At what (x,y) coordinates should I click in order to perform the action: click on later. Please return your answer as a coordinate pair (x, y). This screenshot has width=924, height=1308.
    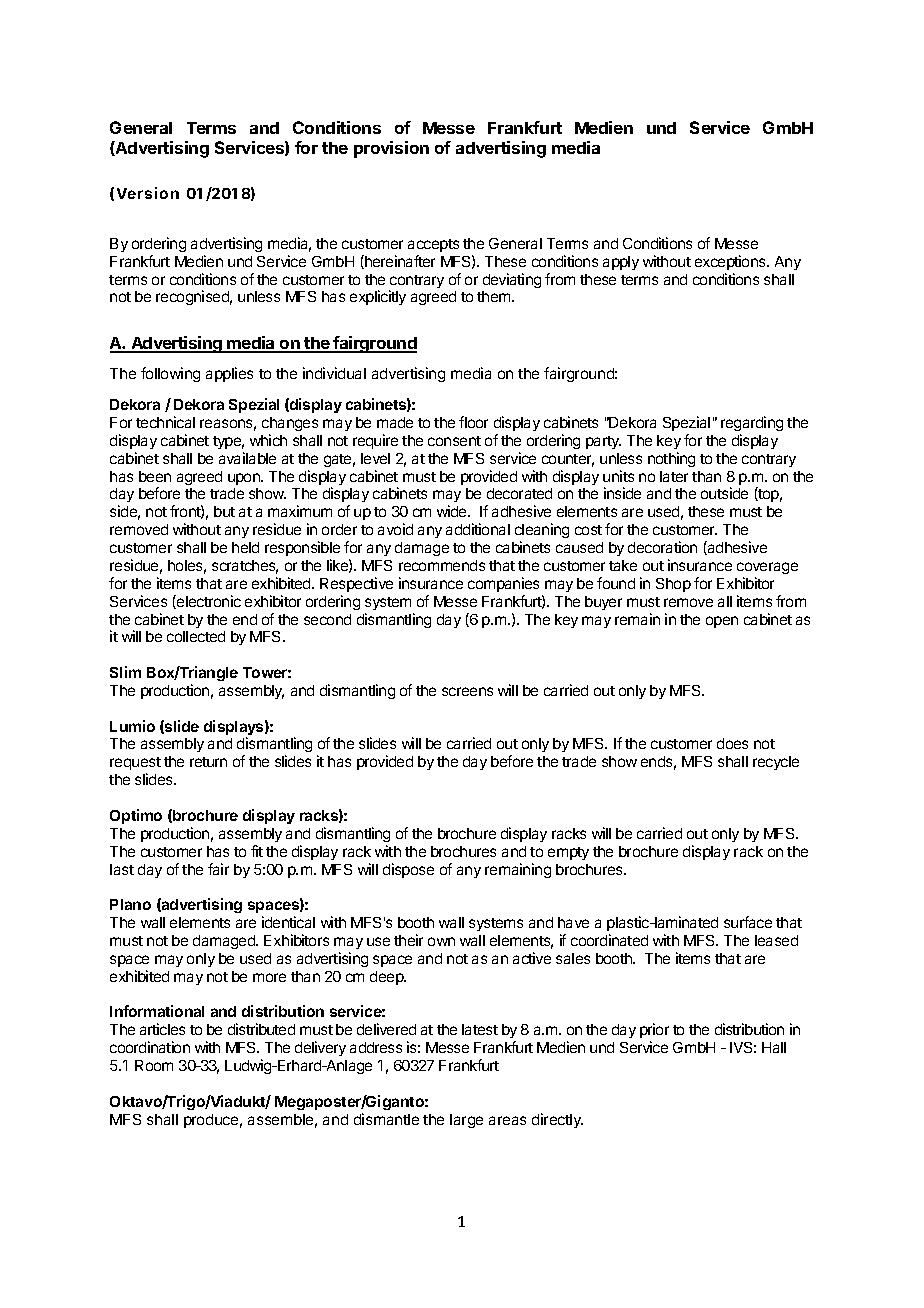
    Looking at the image, I should click on (674, 476).
